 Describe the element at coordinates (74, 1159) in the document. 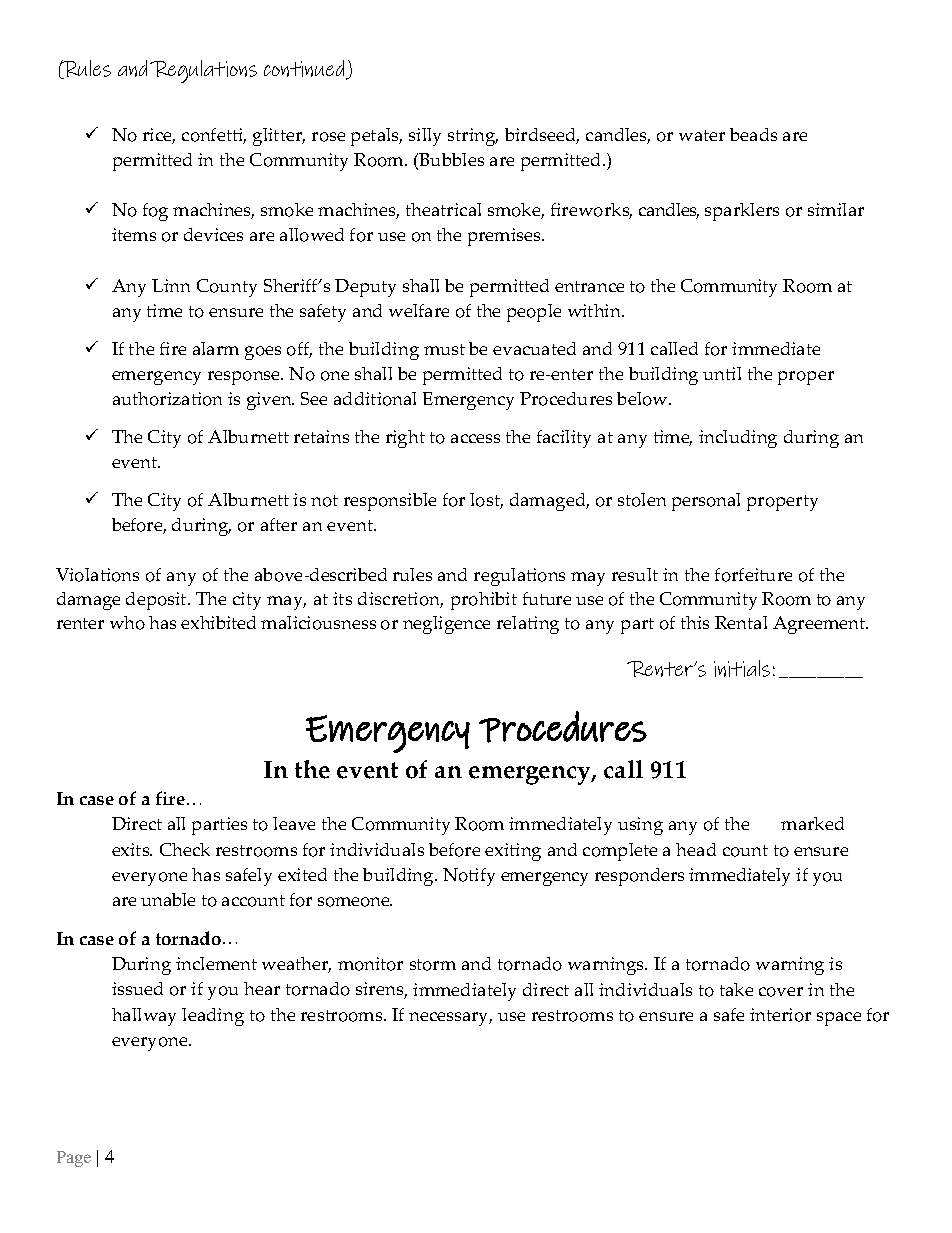

I see `Page` at that location.
